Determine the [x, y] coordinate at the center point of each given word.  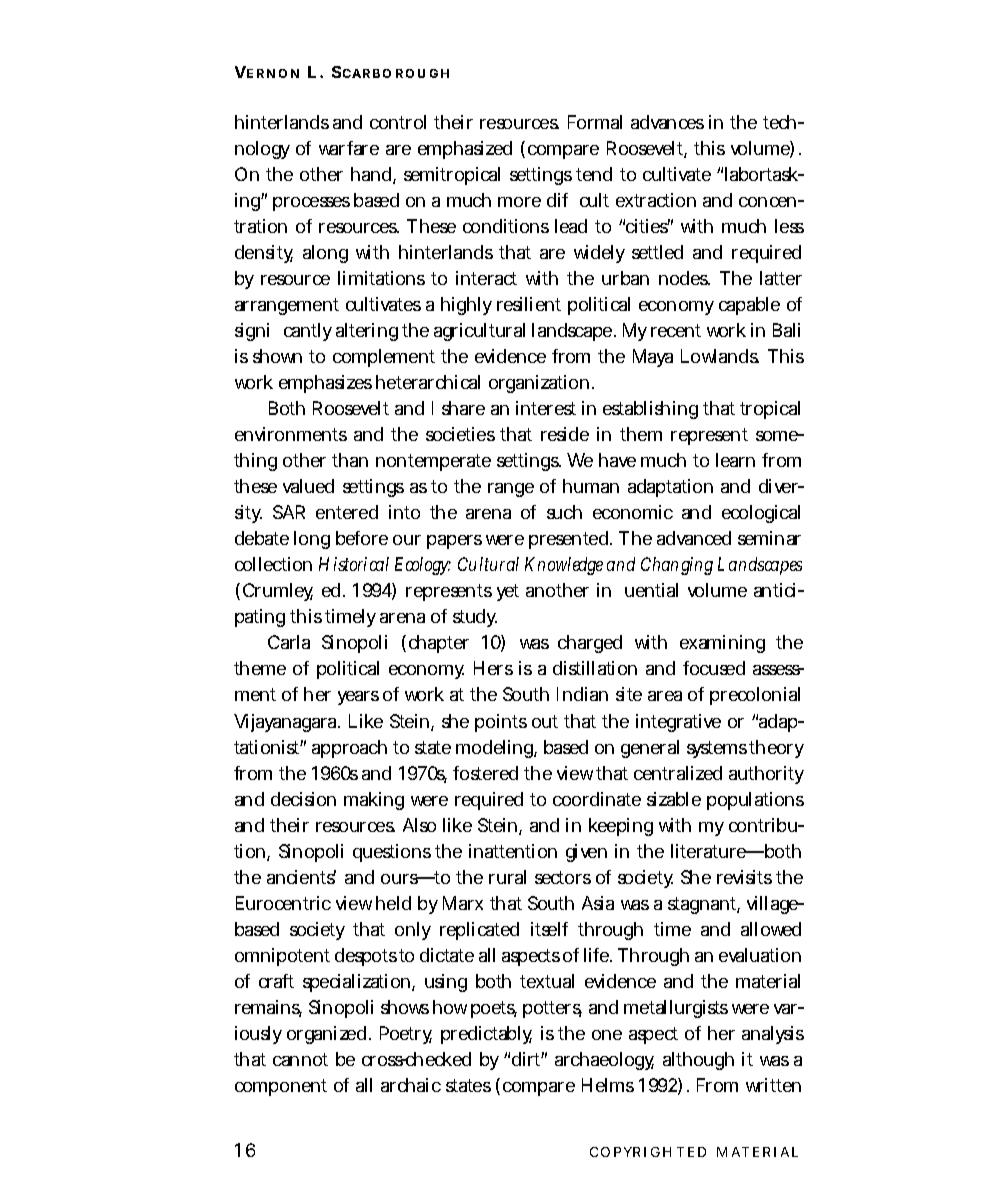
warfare [349, 148]
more [519, 202]
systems [717, 749]
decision [303, 799]
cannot [300, 1059]
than [350, 460]
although [698, 1061]
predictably [486, 1035]
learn [735, 460]
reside [565, 434]
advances [667, 122]
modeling [496, 749]
